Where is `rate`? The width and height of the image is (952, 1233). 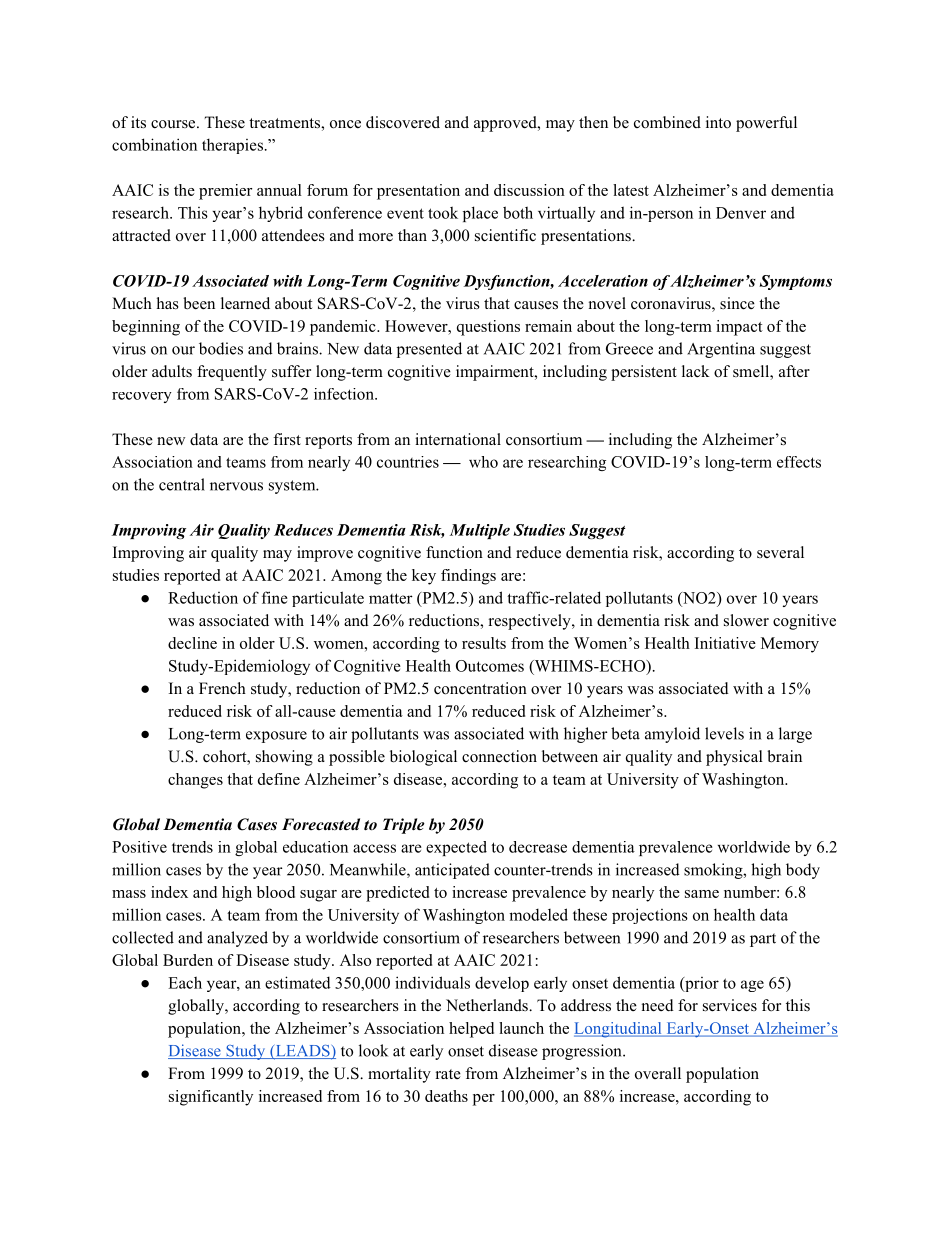
rate is located at coordinates (448, 1074).
